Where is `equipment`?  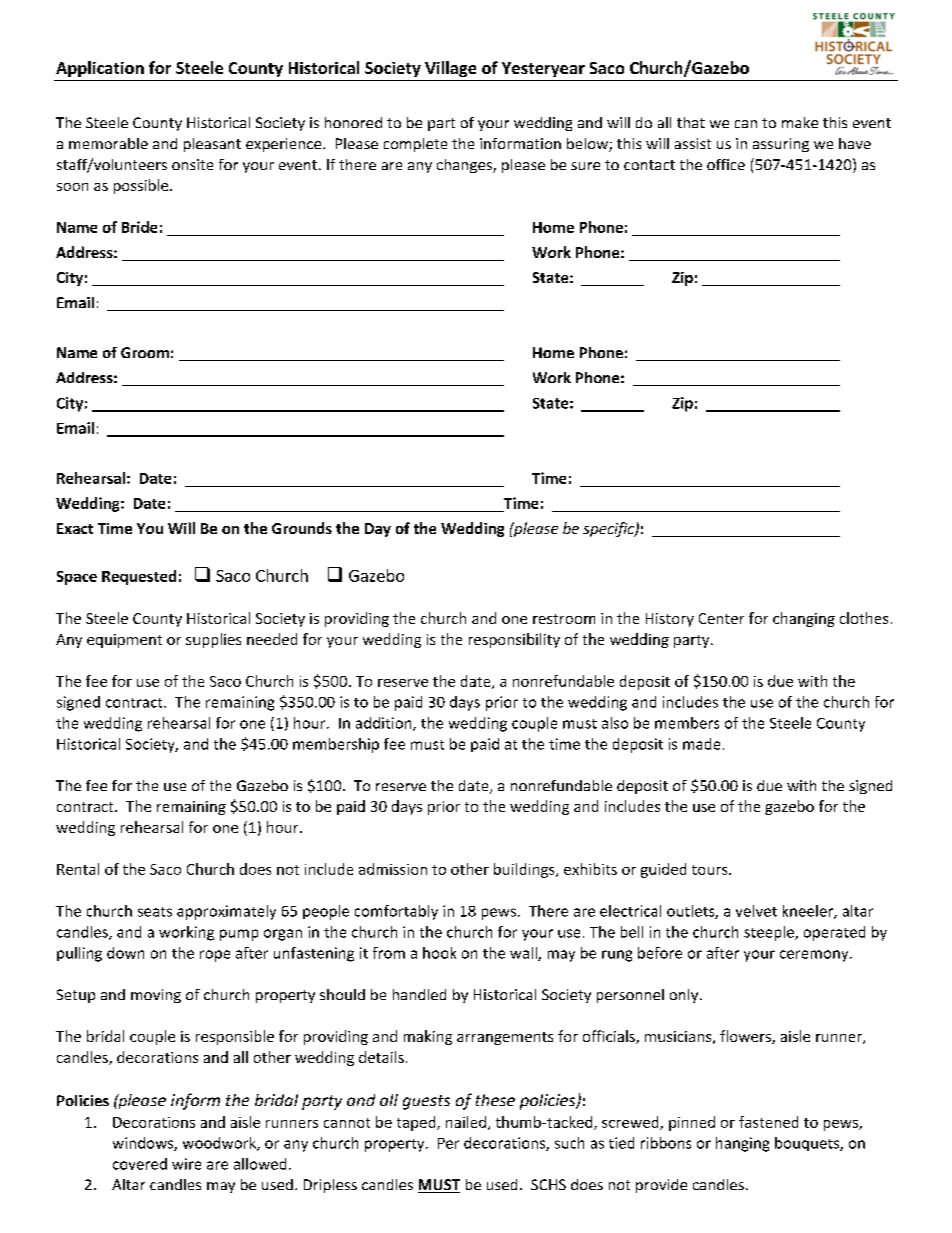 equipment is located at coordinates (124, 641).
